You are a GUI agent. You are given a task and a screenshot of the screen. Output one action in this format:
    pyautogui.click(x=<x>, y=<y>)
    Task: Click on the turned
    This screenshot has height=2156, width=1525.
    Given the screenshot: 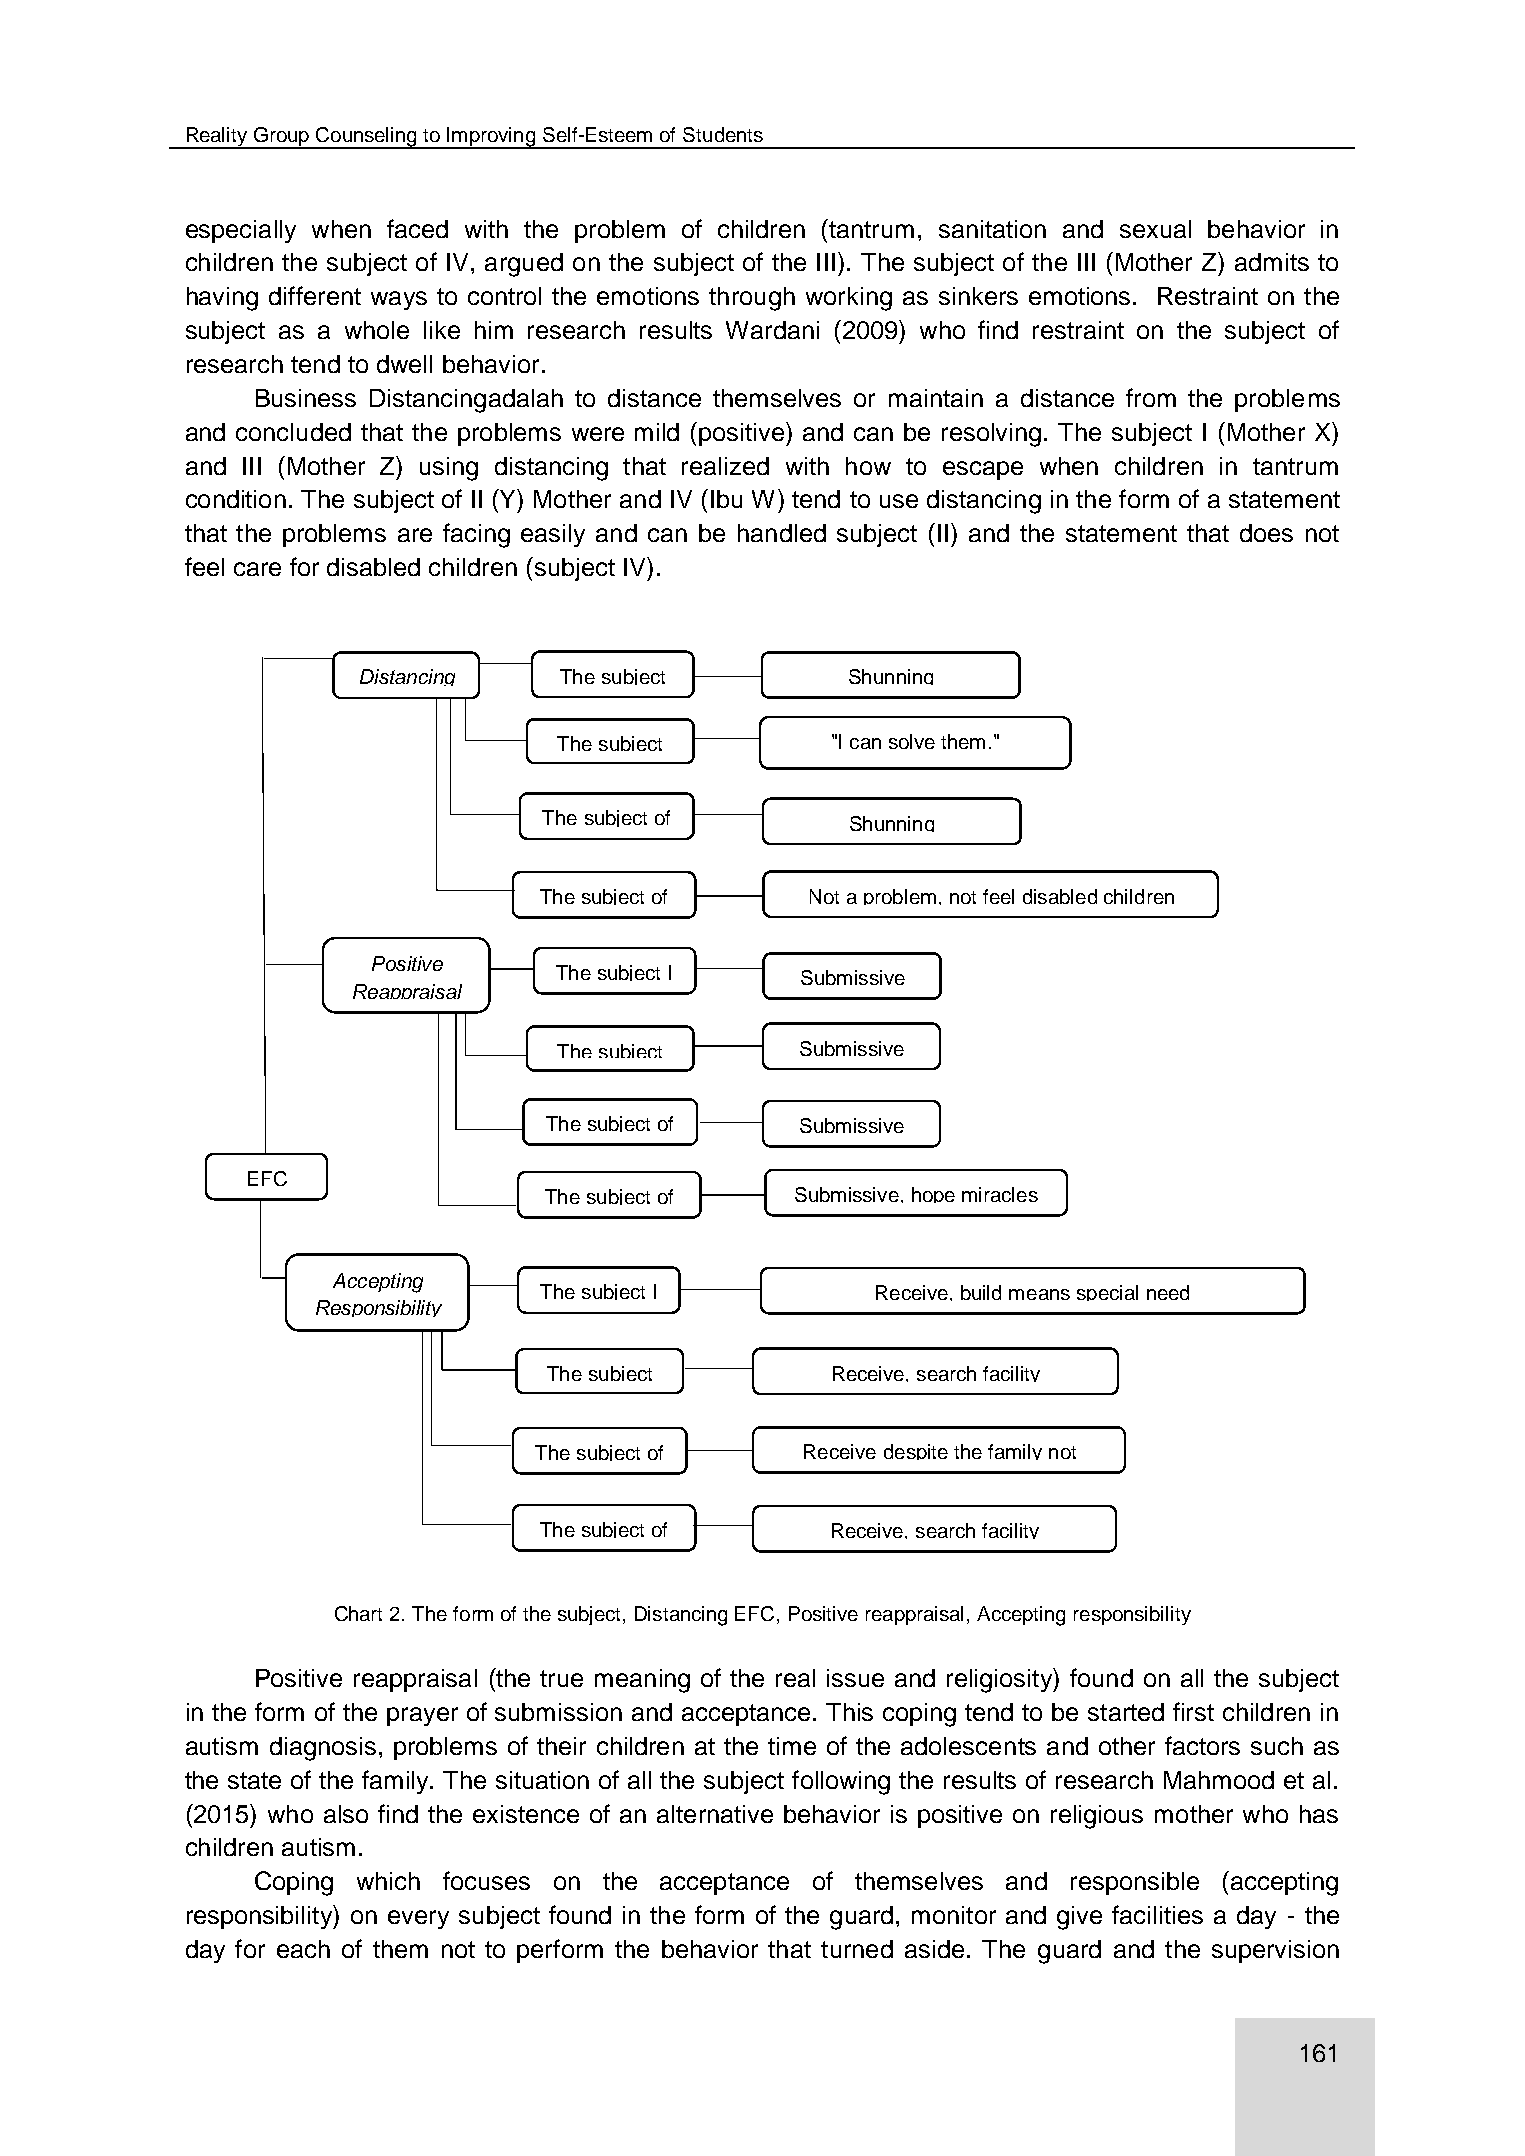 What is the action you would take?
    pyautogui.click(x=857, y=1949)
